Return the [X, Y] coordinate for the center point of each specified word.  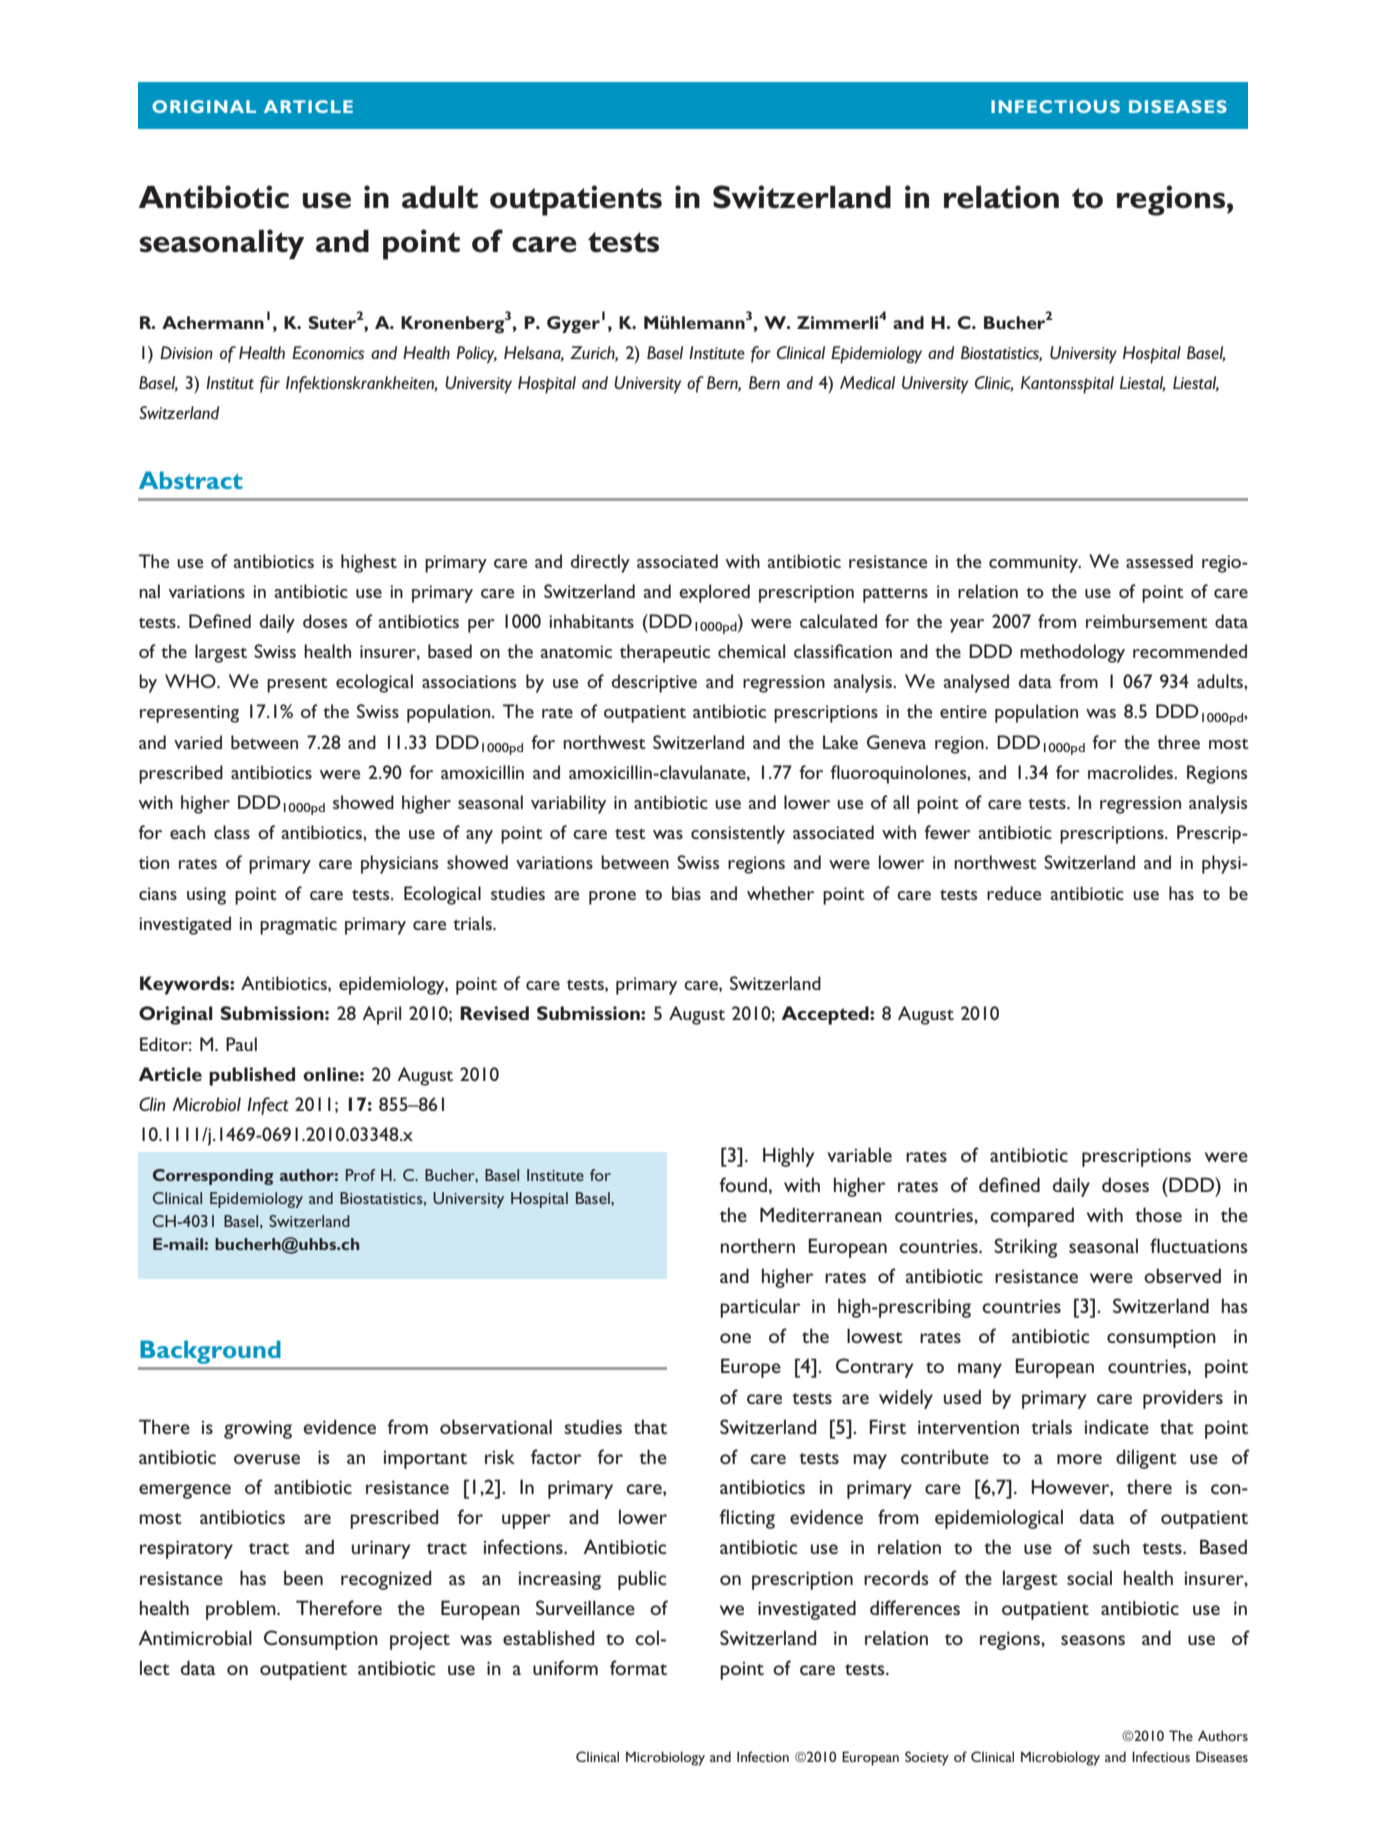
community [1034, 564]
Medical [867, 383]
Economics [328, 353]
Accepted [826, 1015]
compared [1032, 1217]
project [420, 1640]
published [252, 1076]
